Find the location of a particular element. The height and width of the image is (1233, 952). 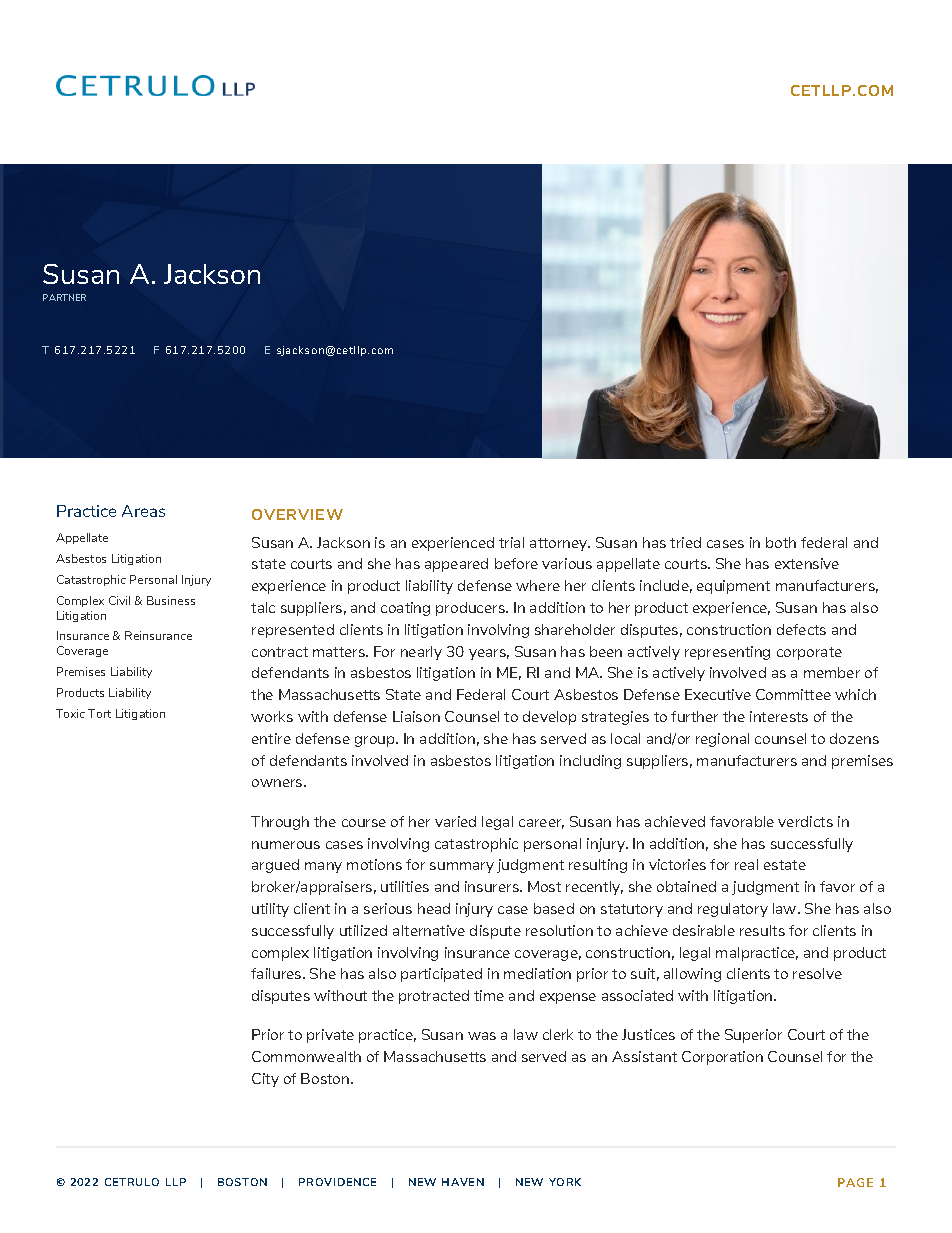

equipment is located at coordinates (733, 587).
